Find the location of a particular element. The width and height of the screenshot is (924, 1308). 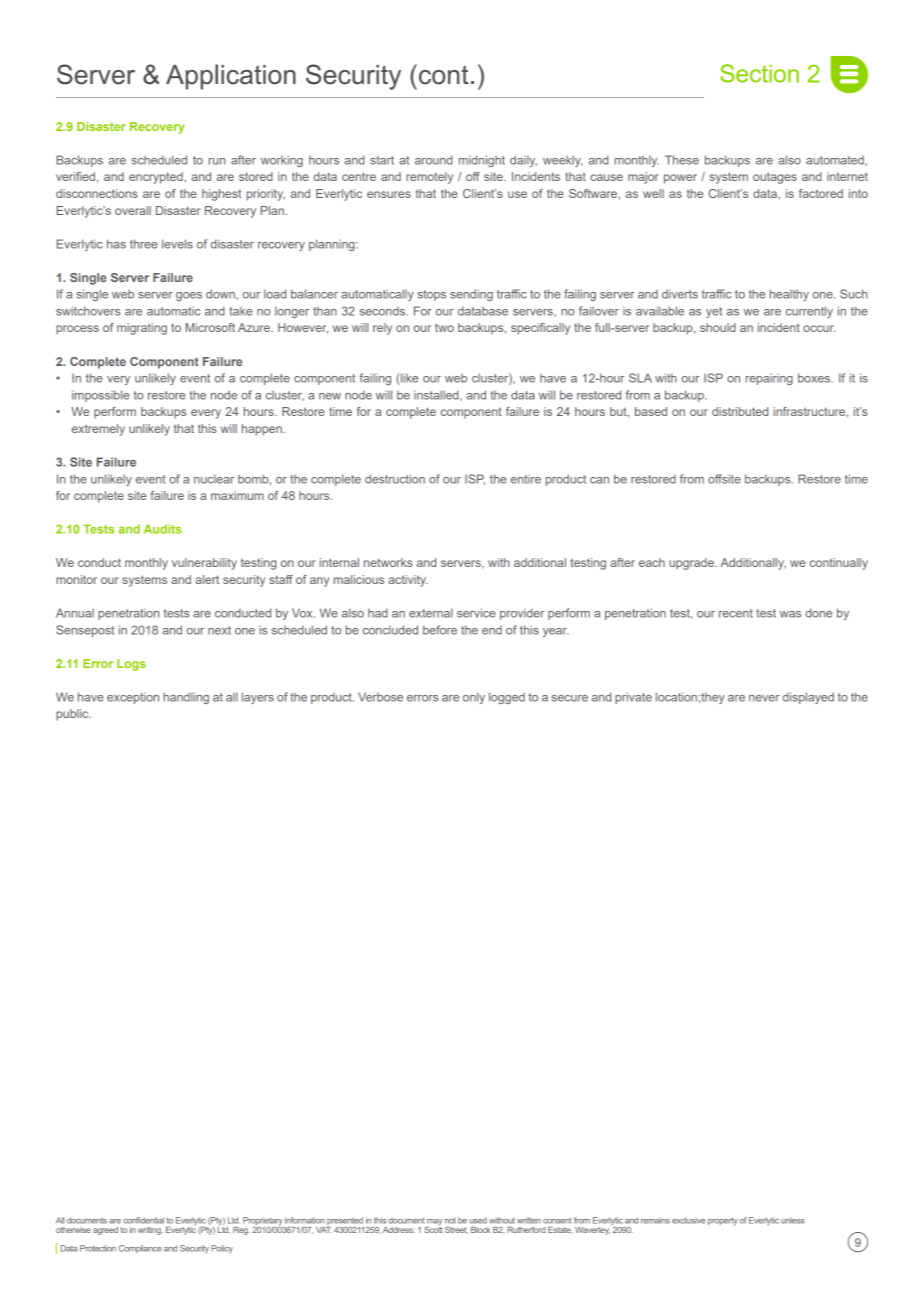

only is located at coordinates (474, 698).
